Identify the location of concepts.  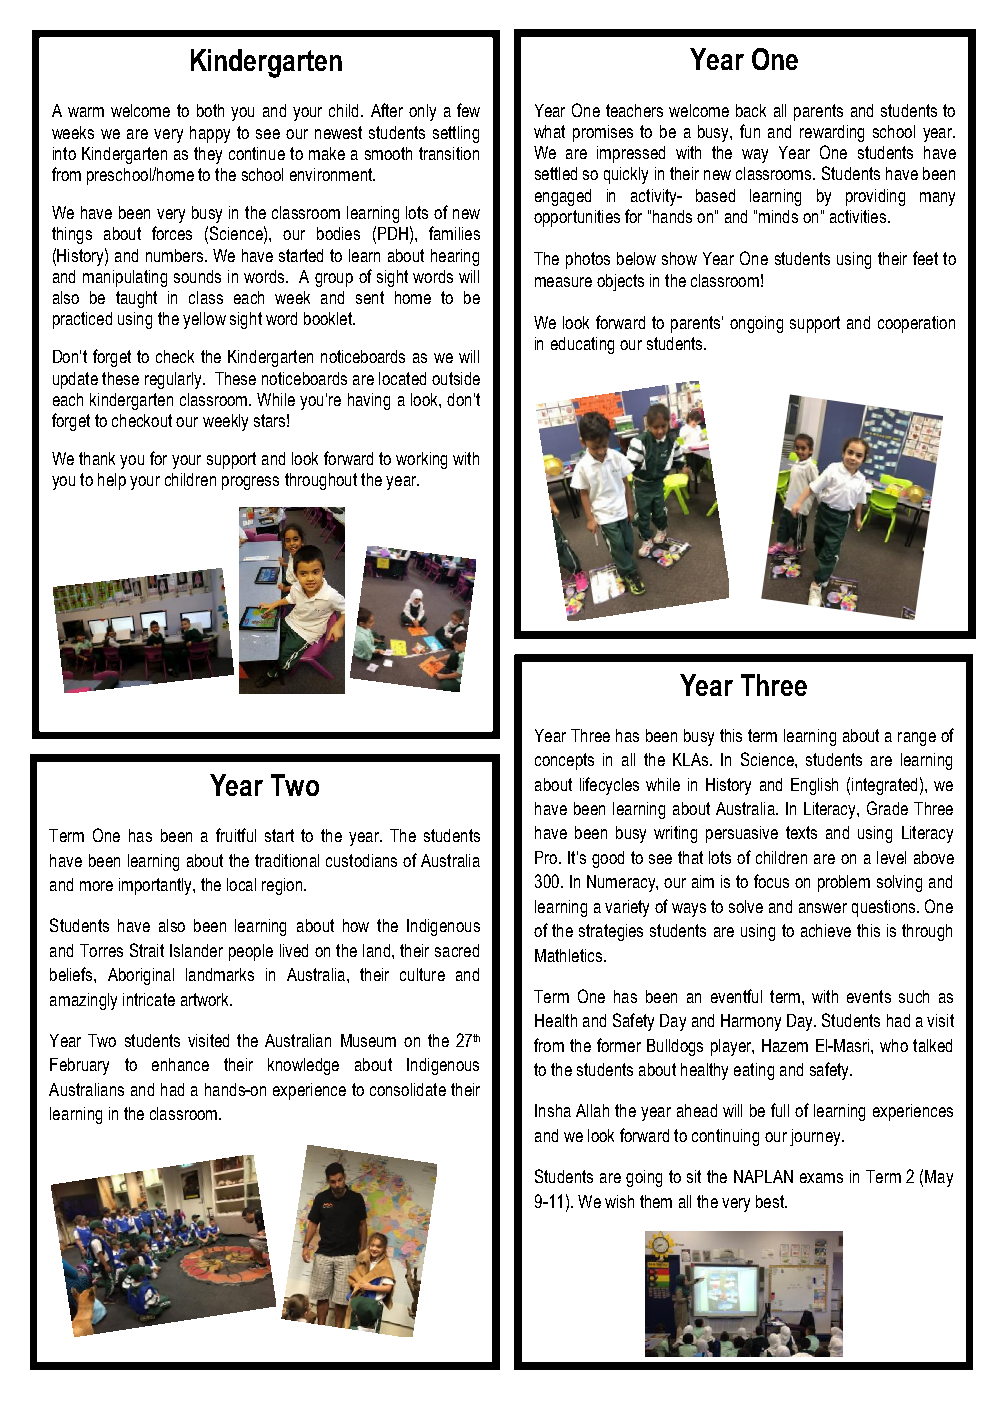
(564, 761).
